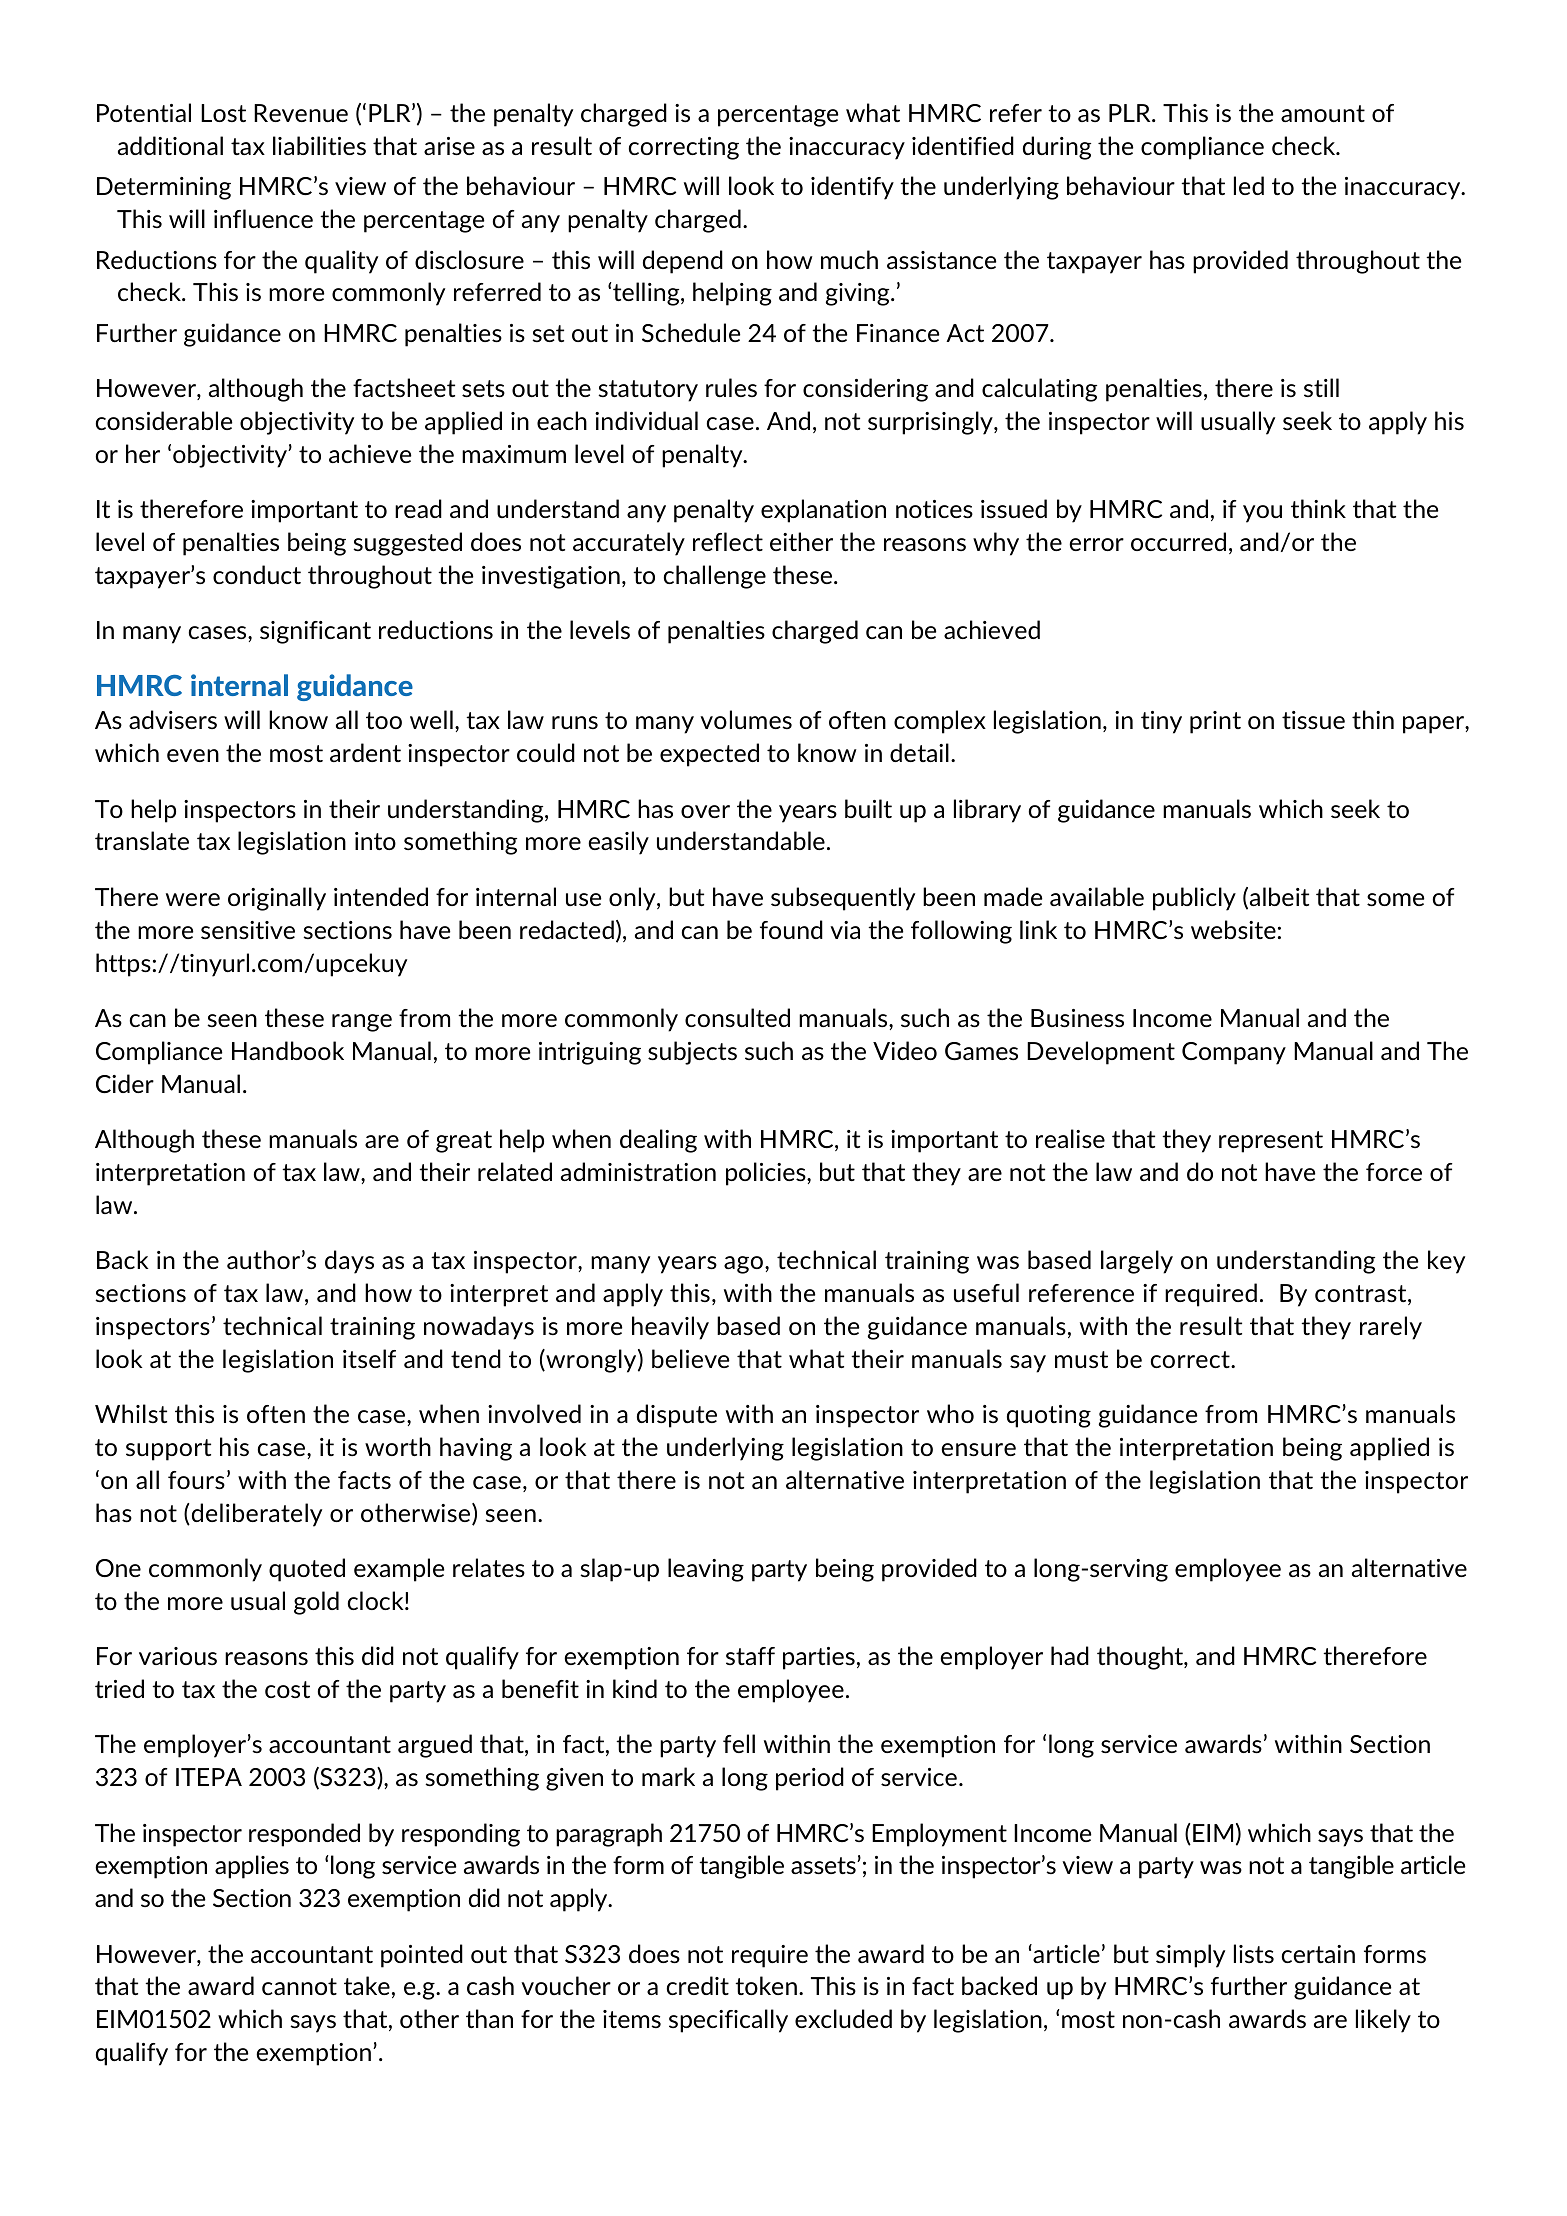 This screenshot has width=1567, height=2216. What do you see at coordinates (319, 145) in the screenshot?
I see `liabilities` at bounding box center [319, 145].
